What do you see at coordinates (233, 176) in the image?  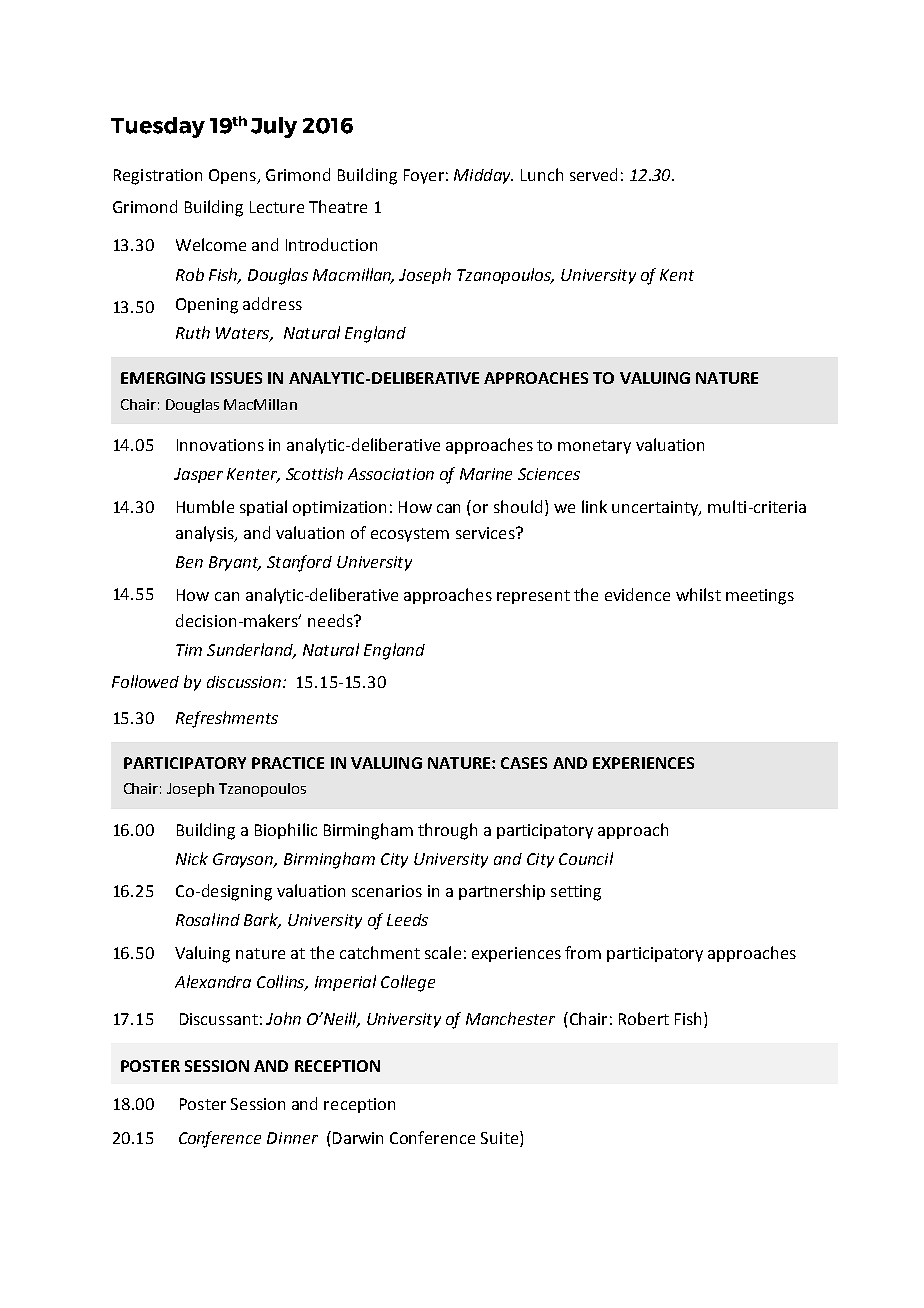 I see `Opens` at bounding box center [233, 176].
